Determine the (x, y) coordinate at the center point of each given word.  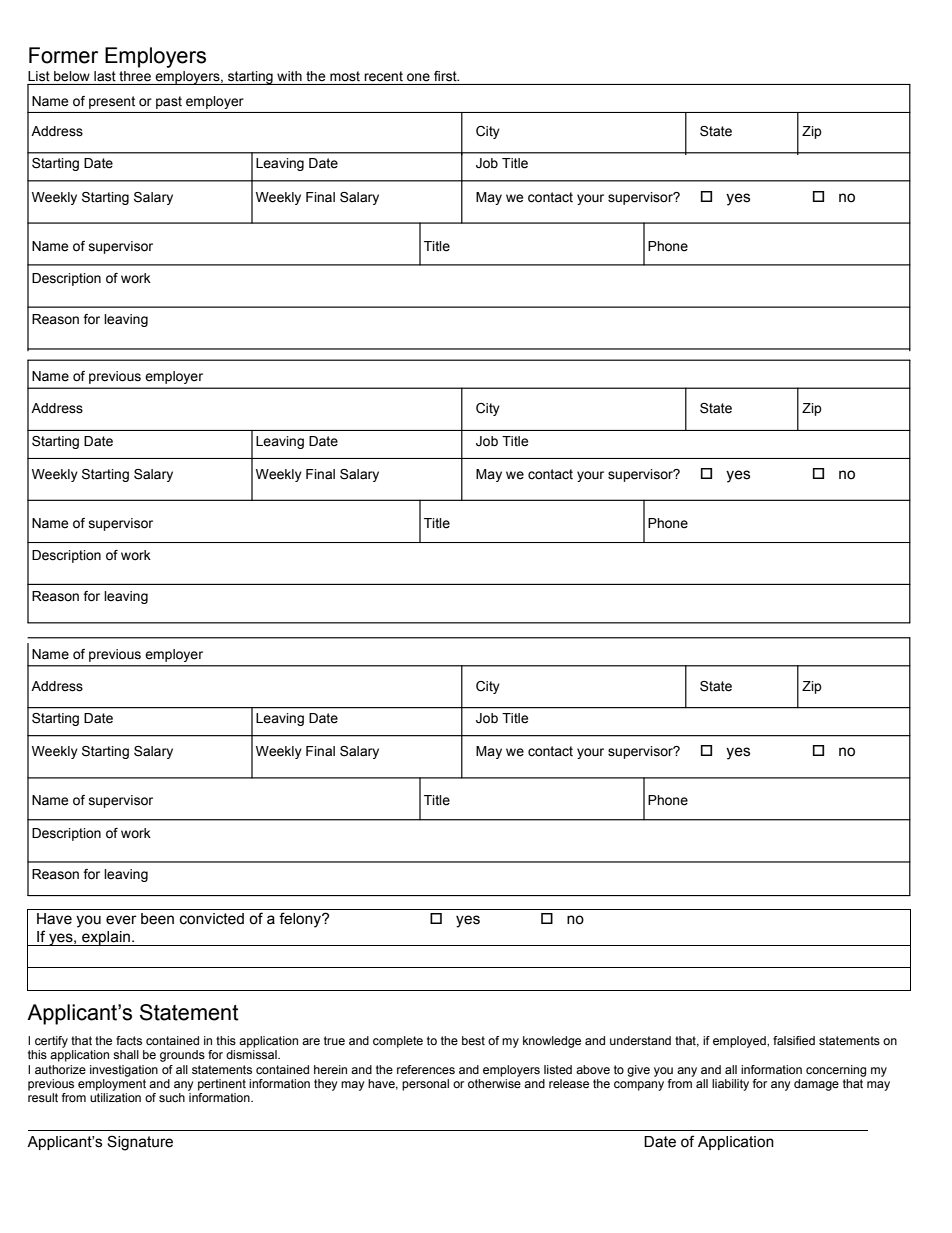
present (112, 102)
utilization (115, 1097)
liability (730, 1085)
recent (384, 76)
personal (425, 1085)
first (446, 76)
